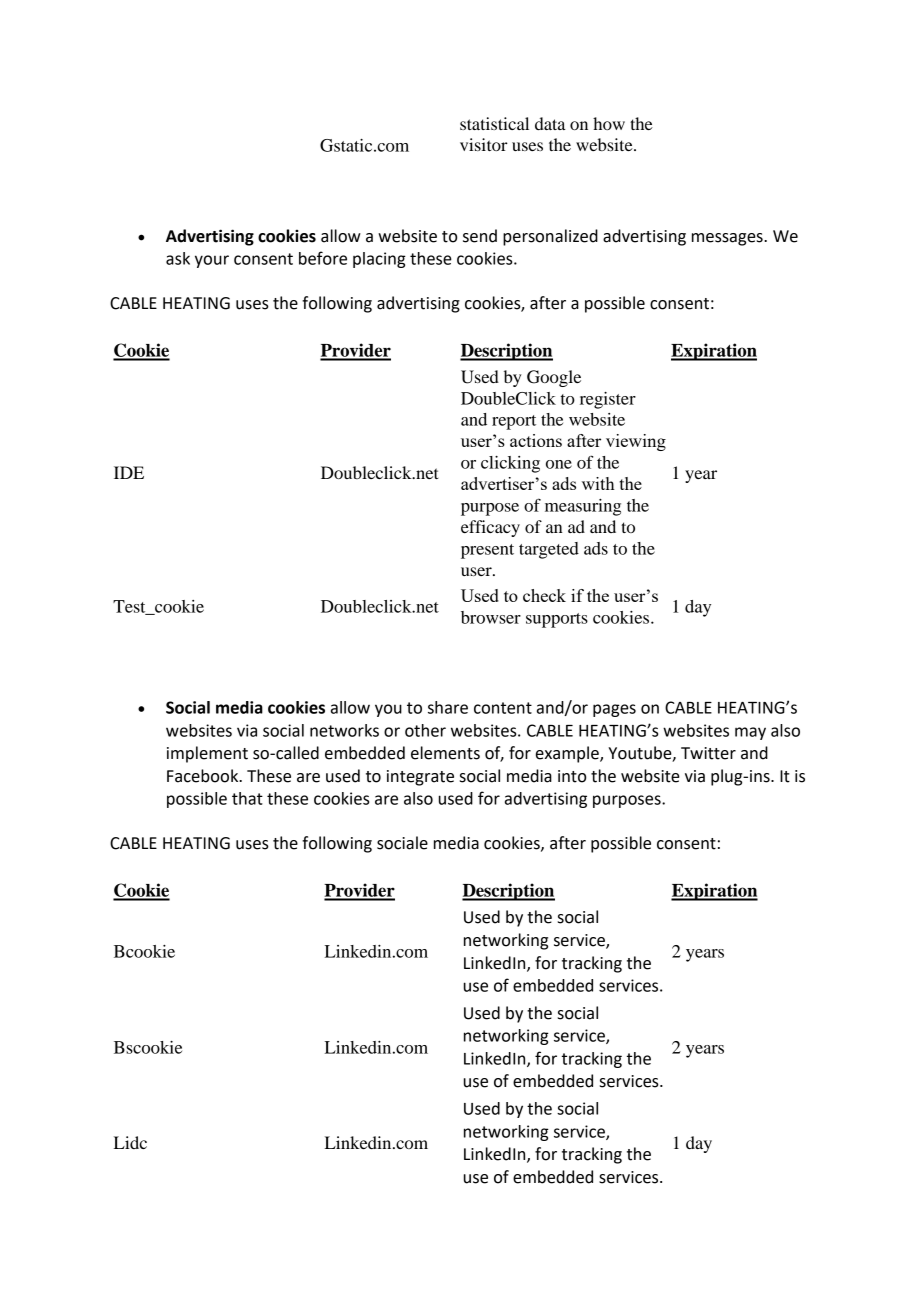  What do you see at coordinates (420, 778) in the image?
I see `integrate` at bounding box center [420, 778].
